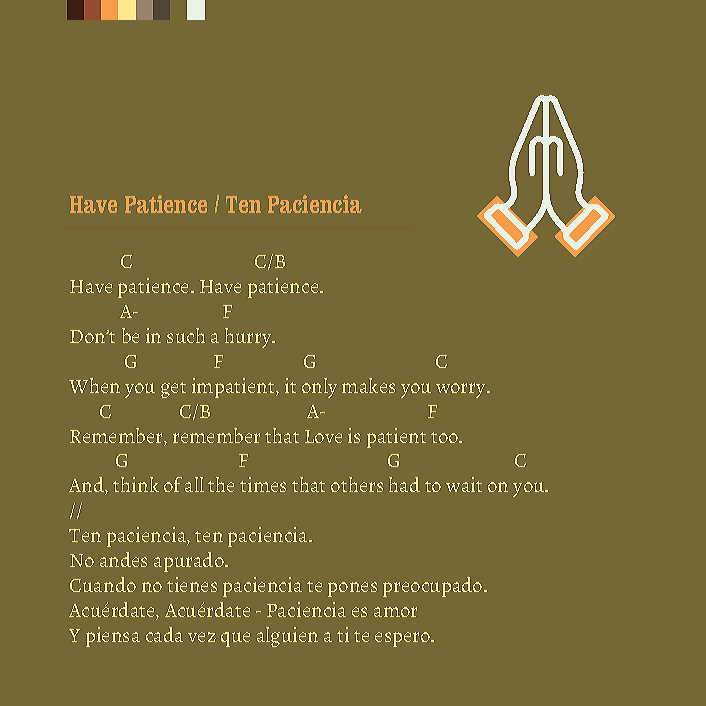 The height and width of the screenshot is (706, 706). What do you see at coordinates (462, 390) in the screenshot?
I see `worry` at bounding box center [462, 390].
